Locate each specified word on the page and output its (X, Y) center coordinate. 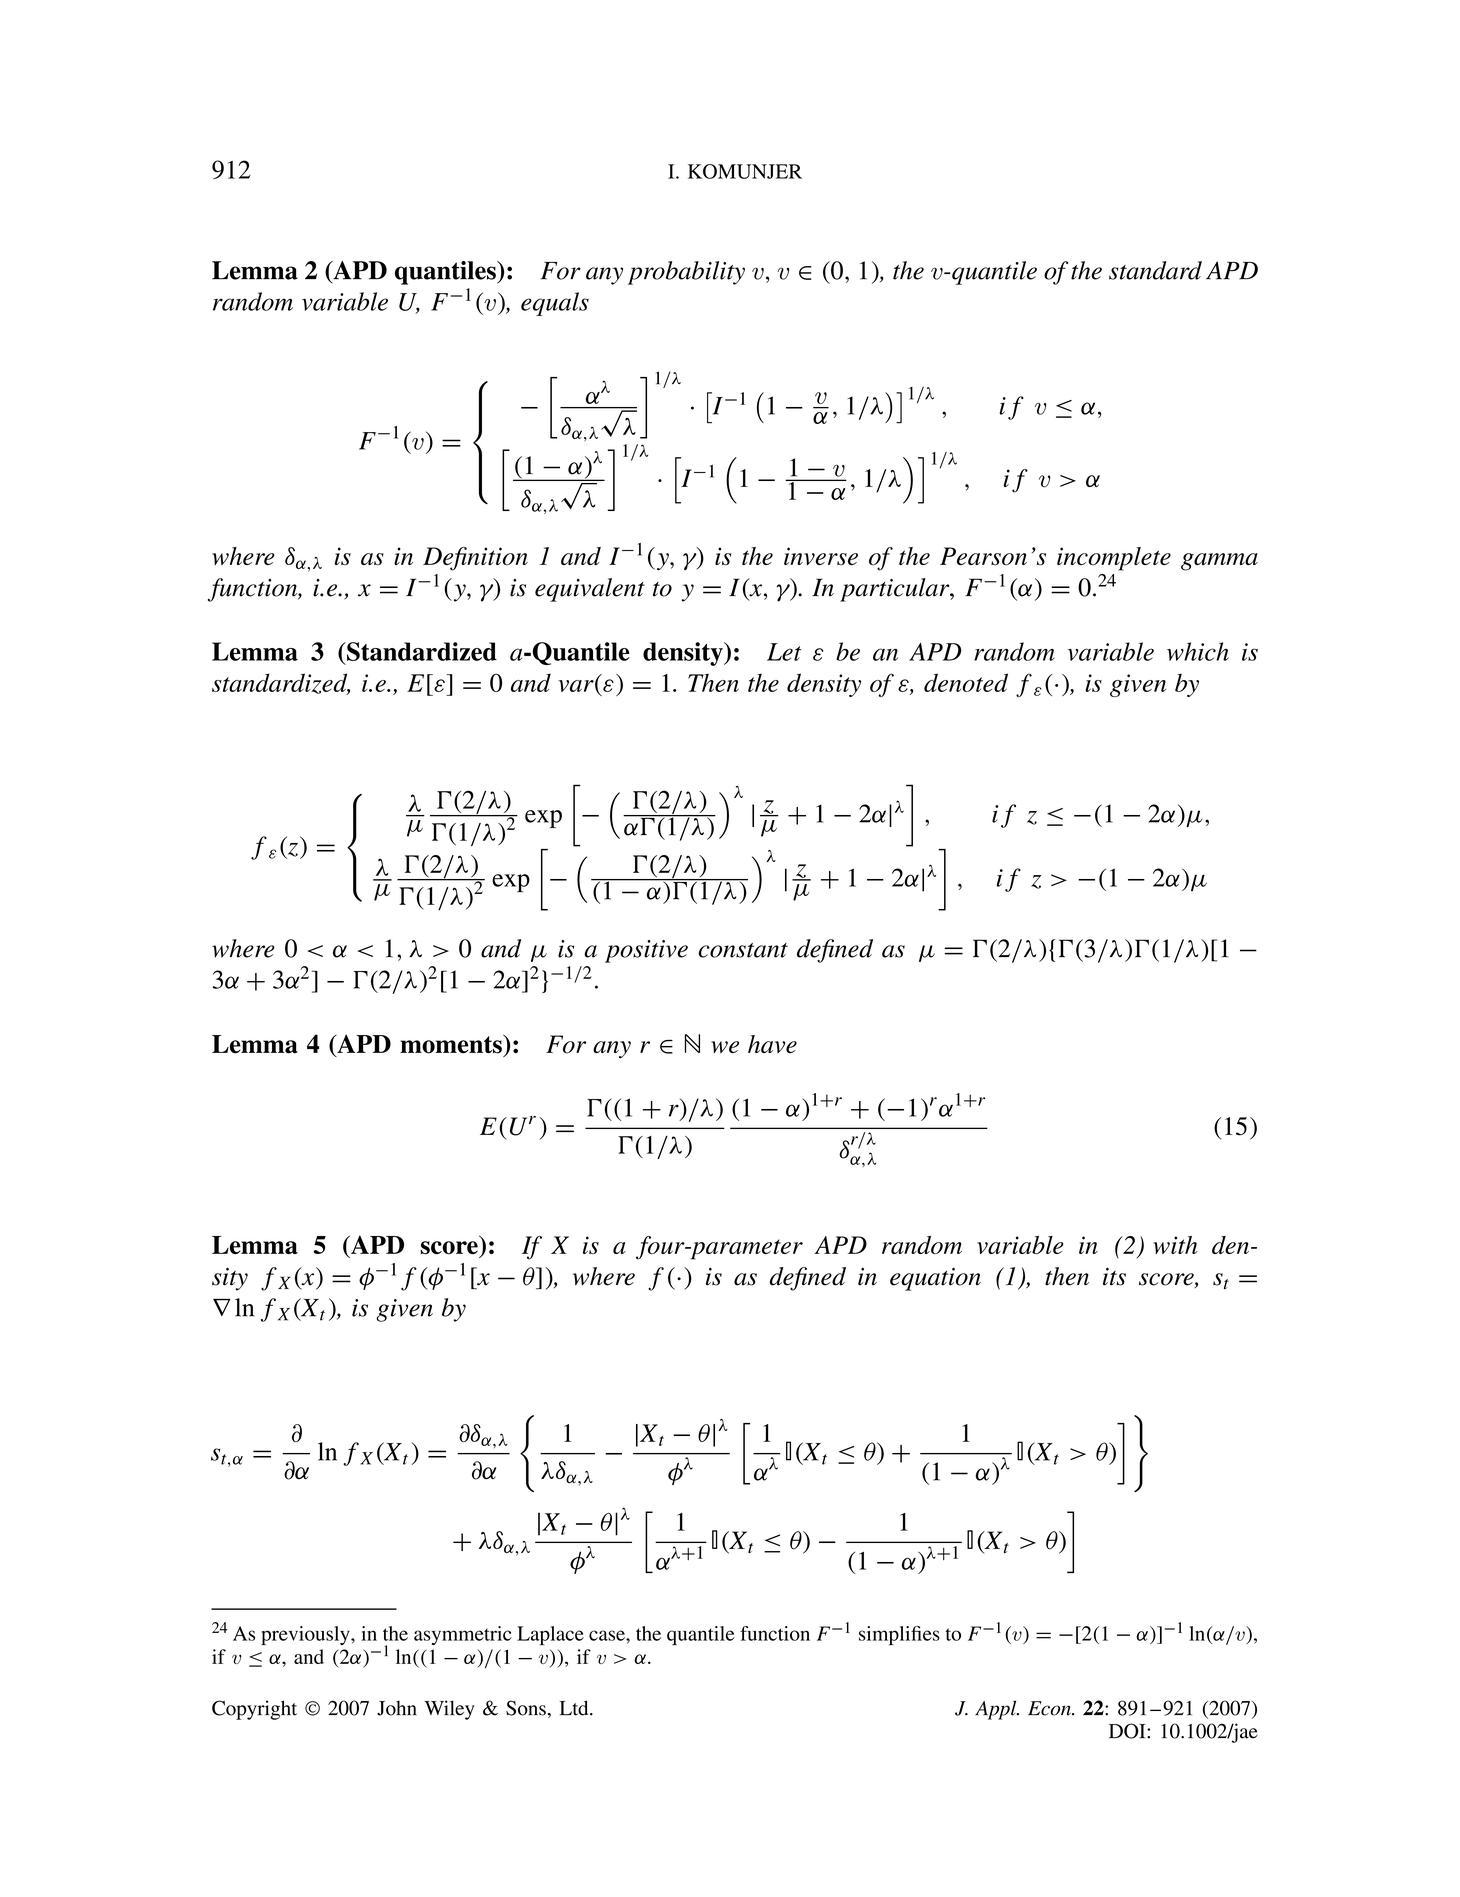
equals (555, 304)
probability (686, 273)
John (397, 1708)
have (772, 1044)
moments (452, 1044)
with (1175, 1245)
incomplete (1114, 559)
